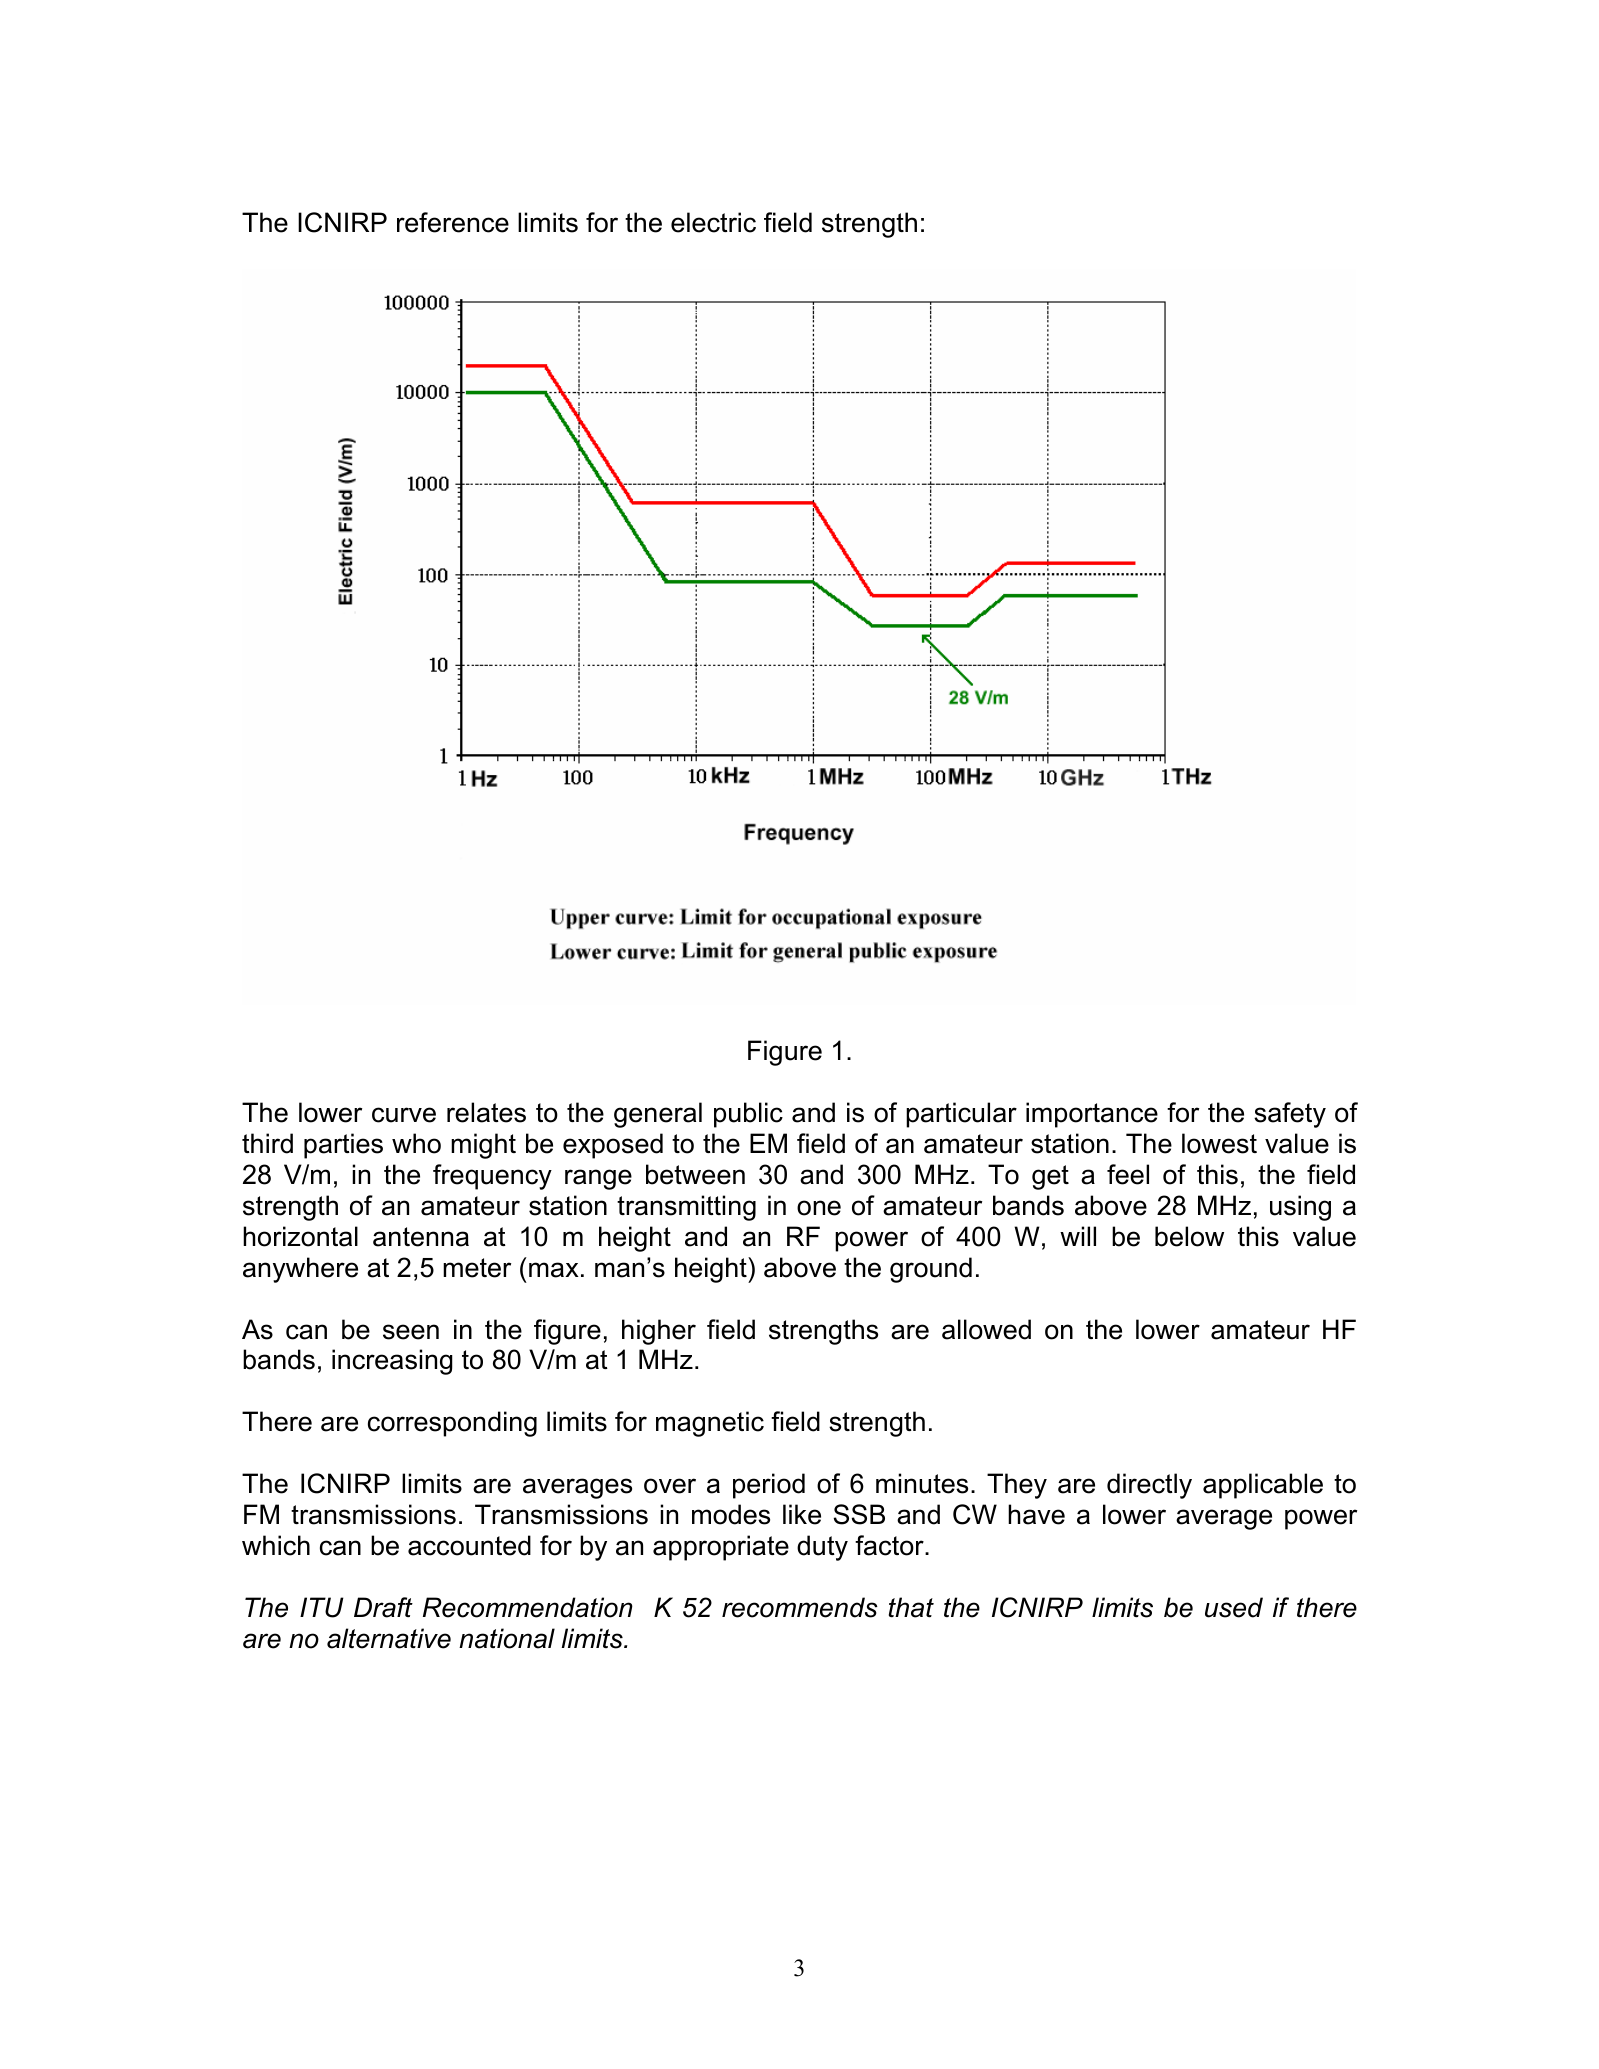 This screenshot has height=2069, width=1599. I want to click on public, so click(748, 1115).
